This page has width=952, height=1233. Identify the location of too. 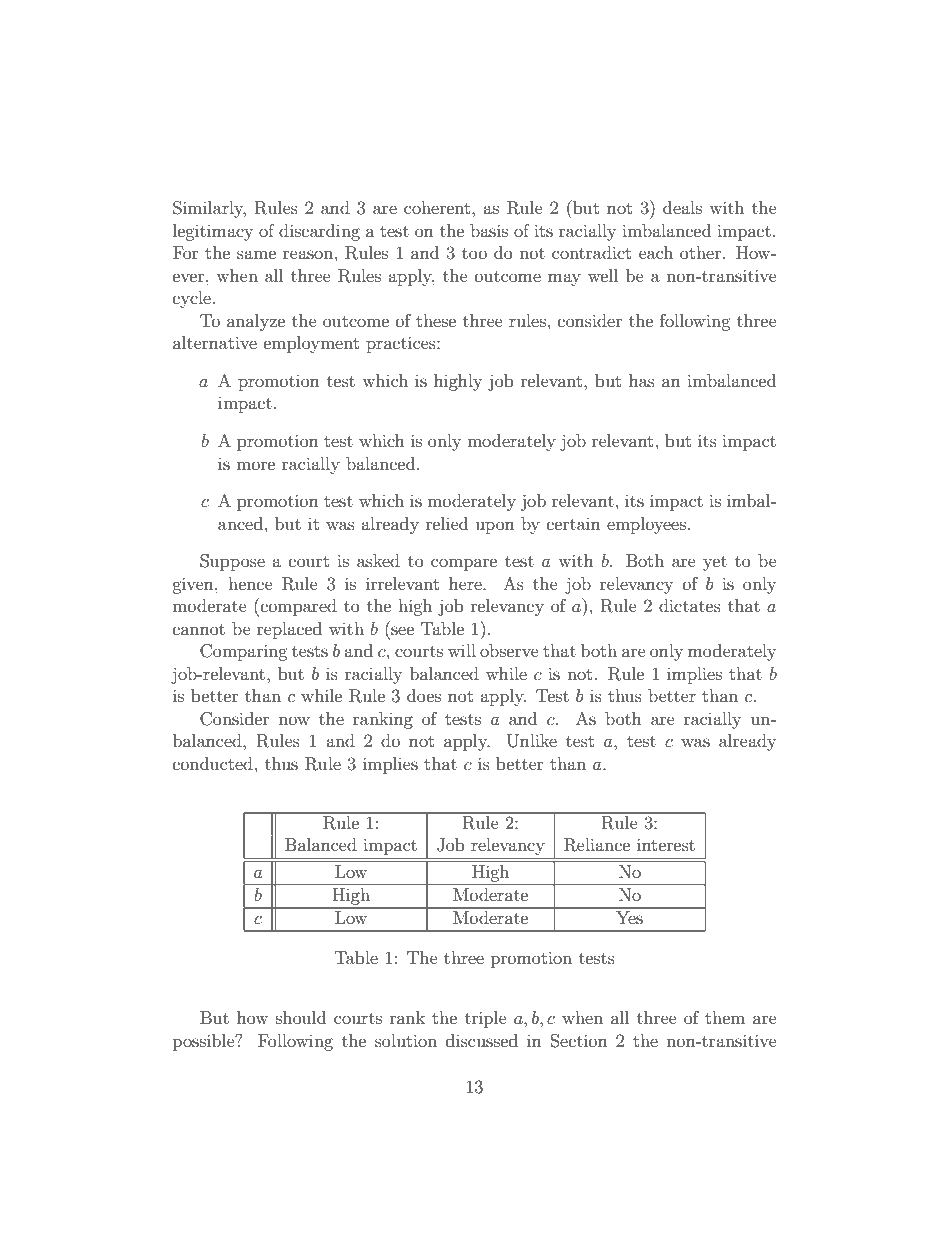
(474, 253).
